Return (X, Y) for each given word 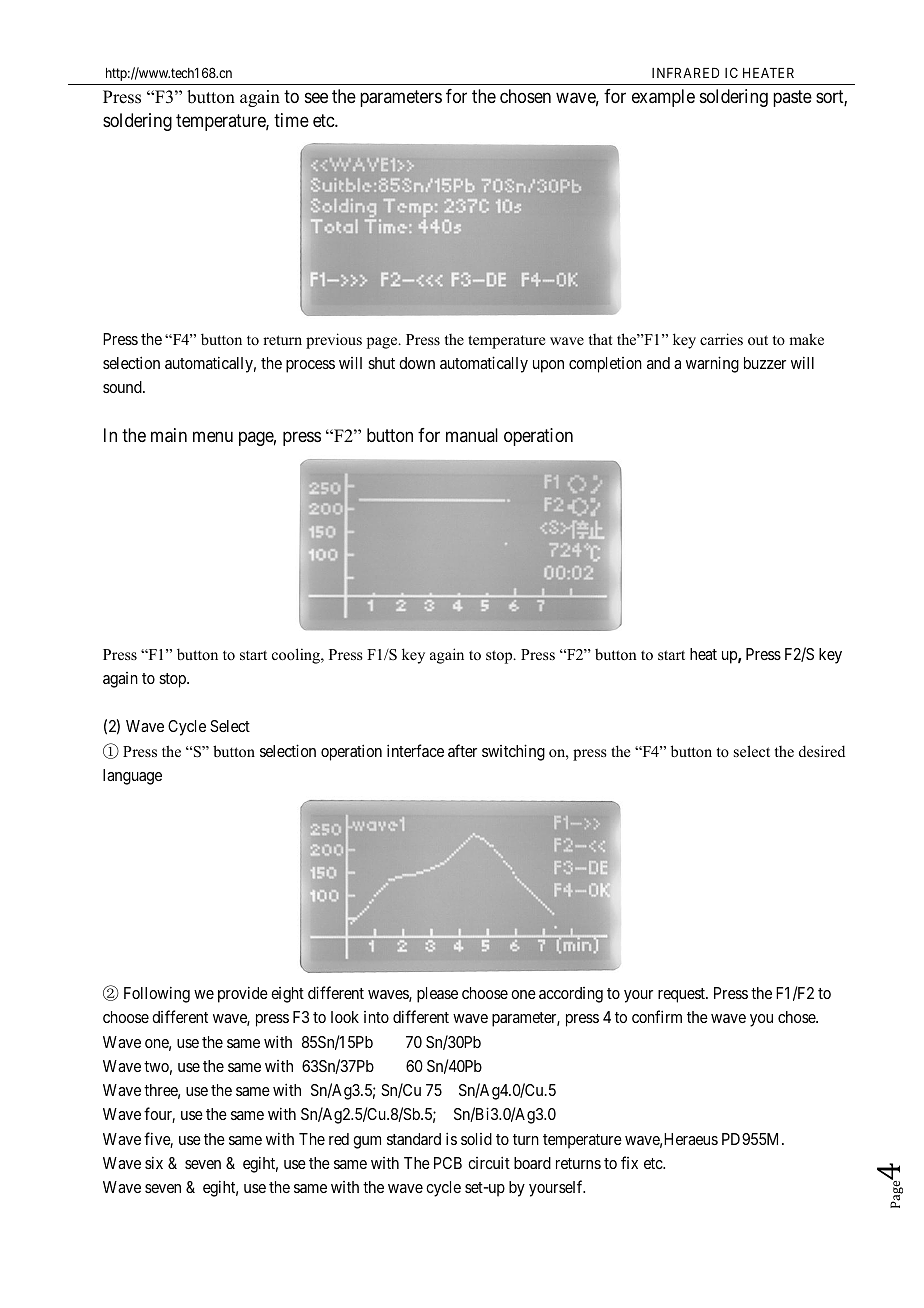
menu (213, 437)
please (437, 995)
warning (712, 364)
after (462, 750)
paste (792, 98)
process (310, 366)
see (316, 97)
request (682, 995)
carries (721, 339)
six (154, 1162)
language (132, 777)
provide (243, 994)
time (291, 120)
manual (472, 435)
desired (822, 751)
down (417, 363)
